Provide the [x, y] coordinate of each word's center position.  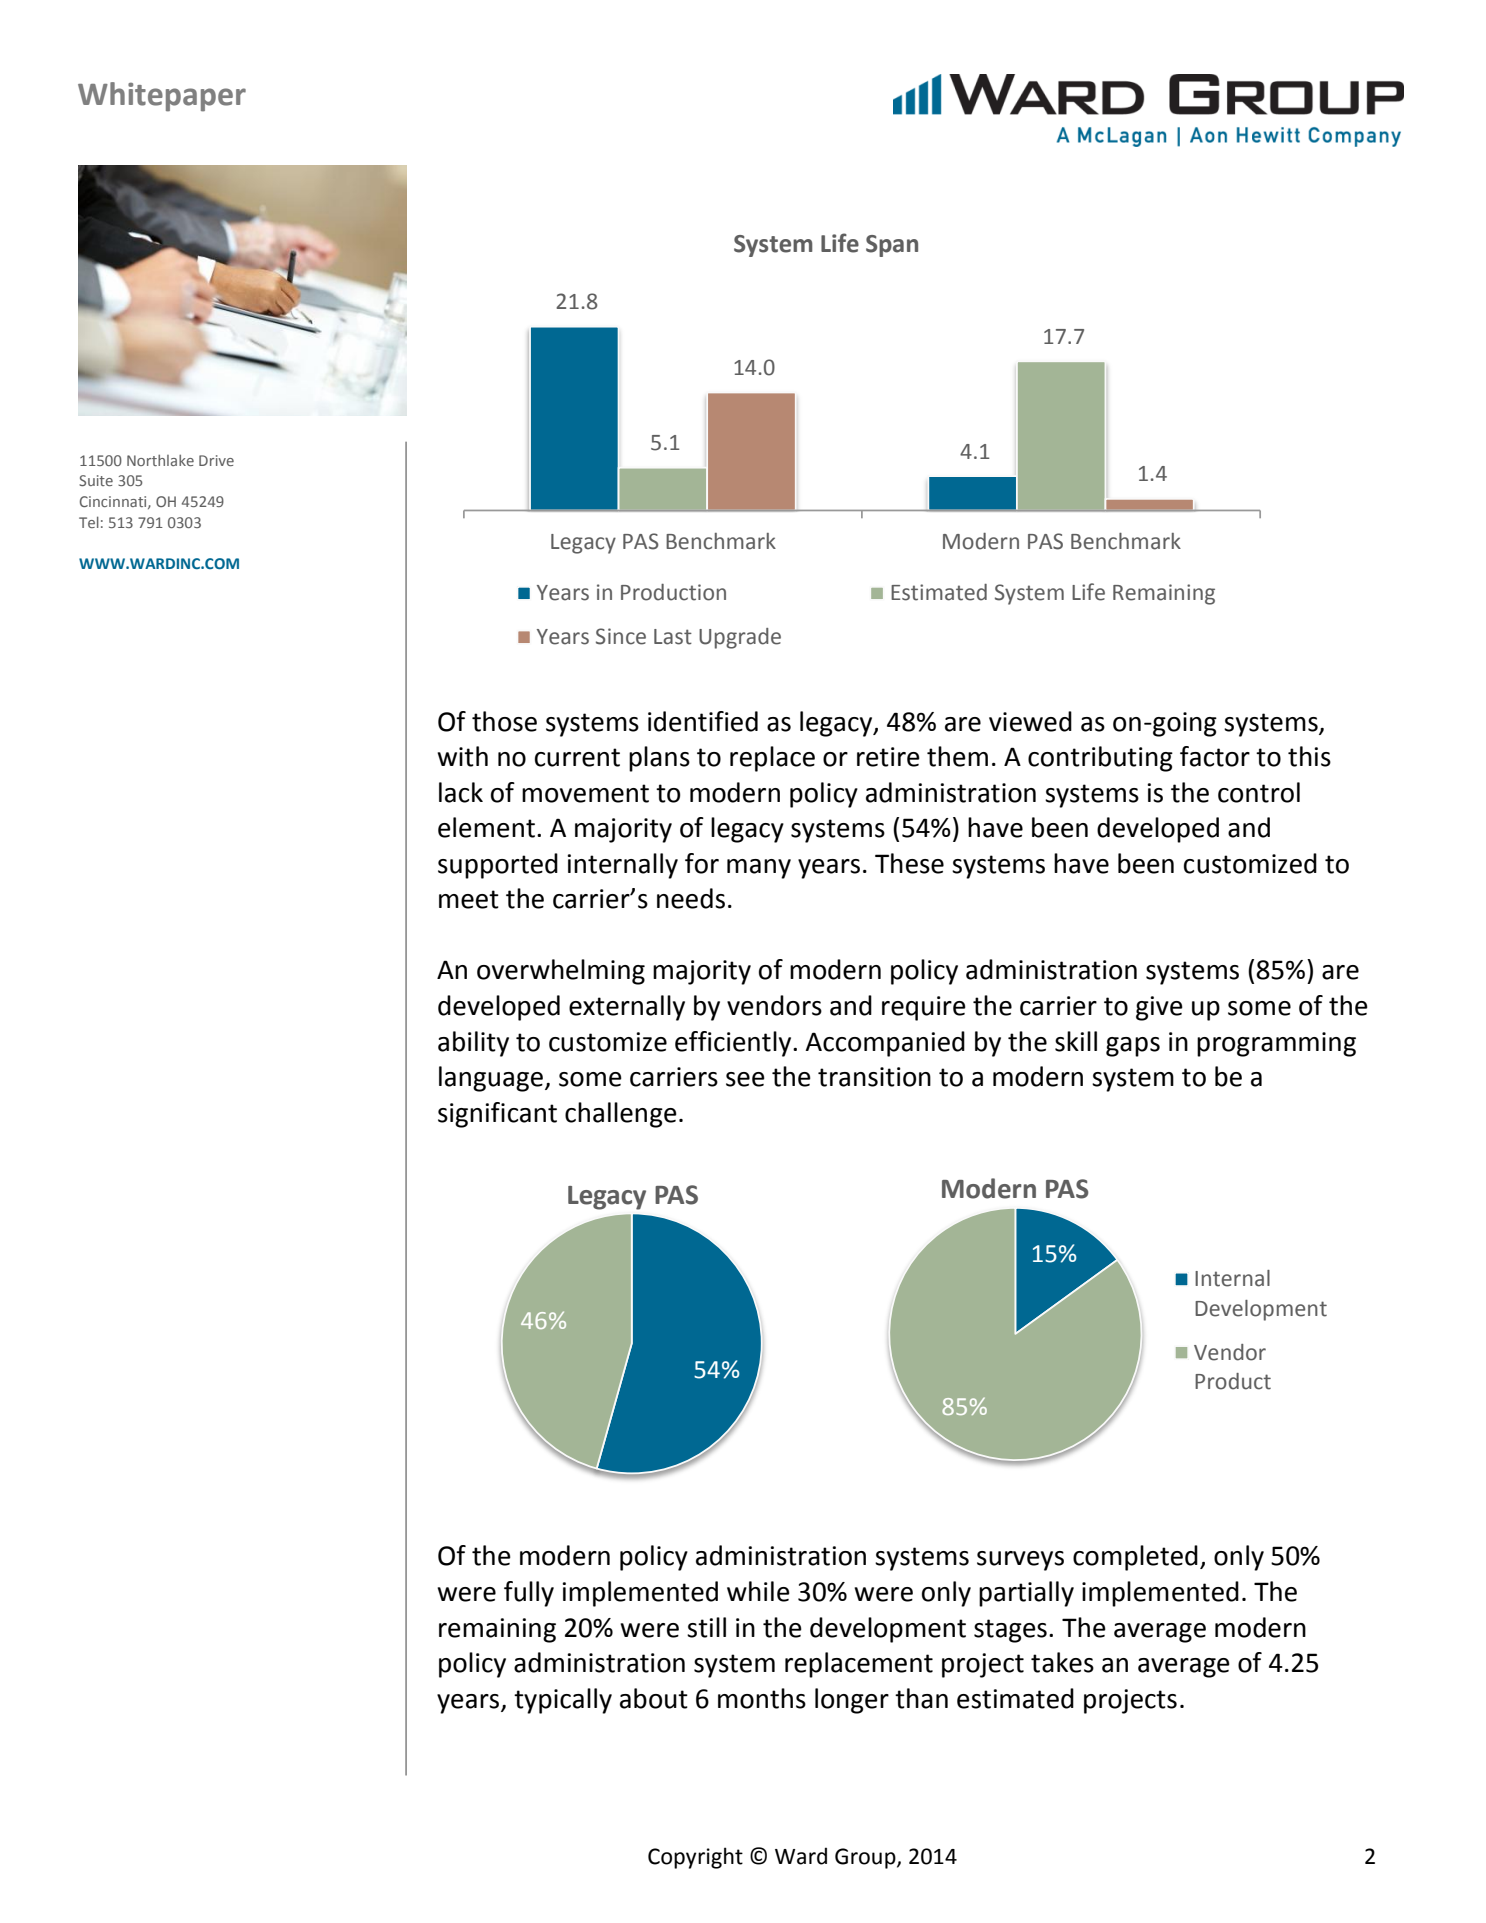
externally [627, 1008]
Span [892, 246]
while [758, 1591]
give [1159, 1008]
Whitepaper [162, 97]
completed [1135, 1558]
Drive [216, 460]
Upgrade [740, 638]
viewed [1030, 721]
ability [473, 1044]
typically [563, 1701]
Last [673, 637]
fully [529, 1594]
